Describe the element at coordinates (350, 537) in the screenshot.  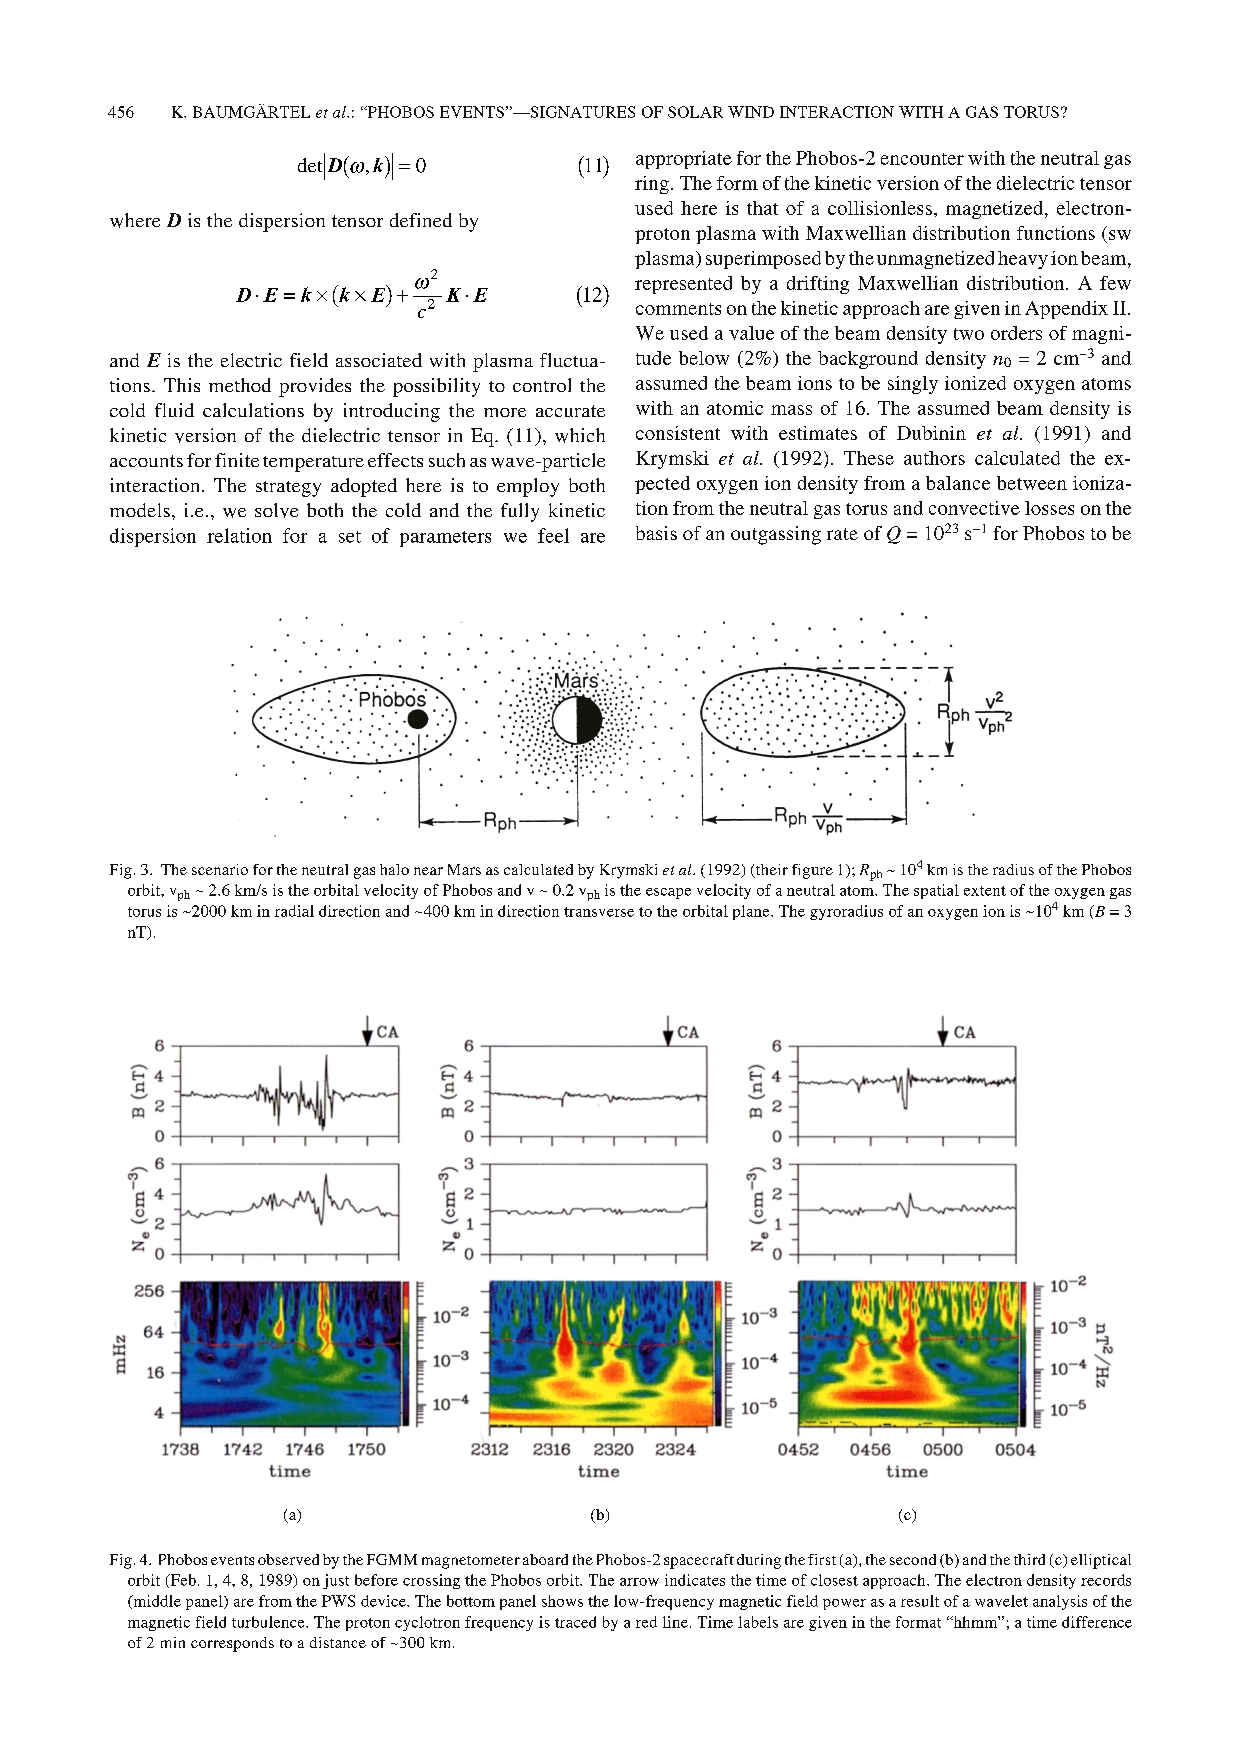
I see `set` at that location.
